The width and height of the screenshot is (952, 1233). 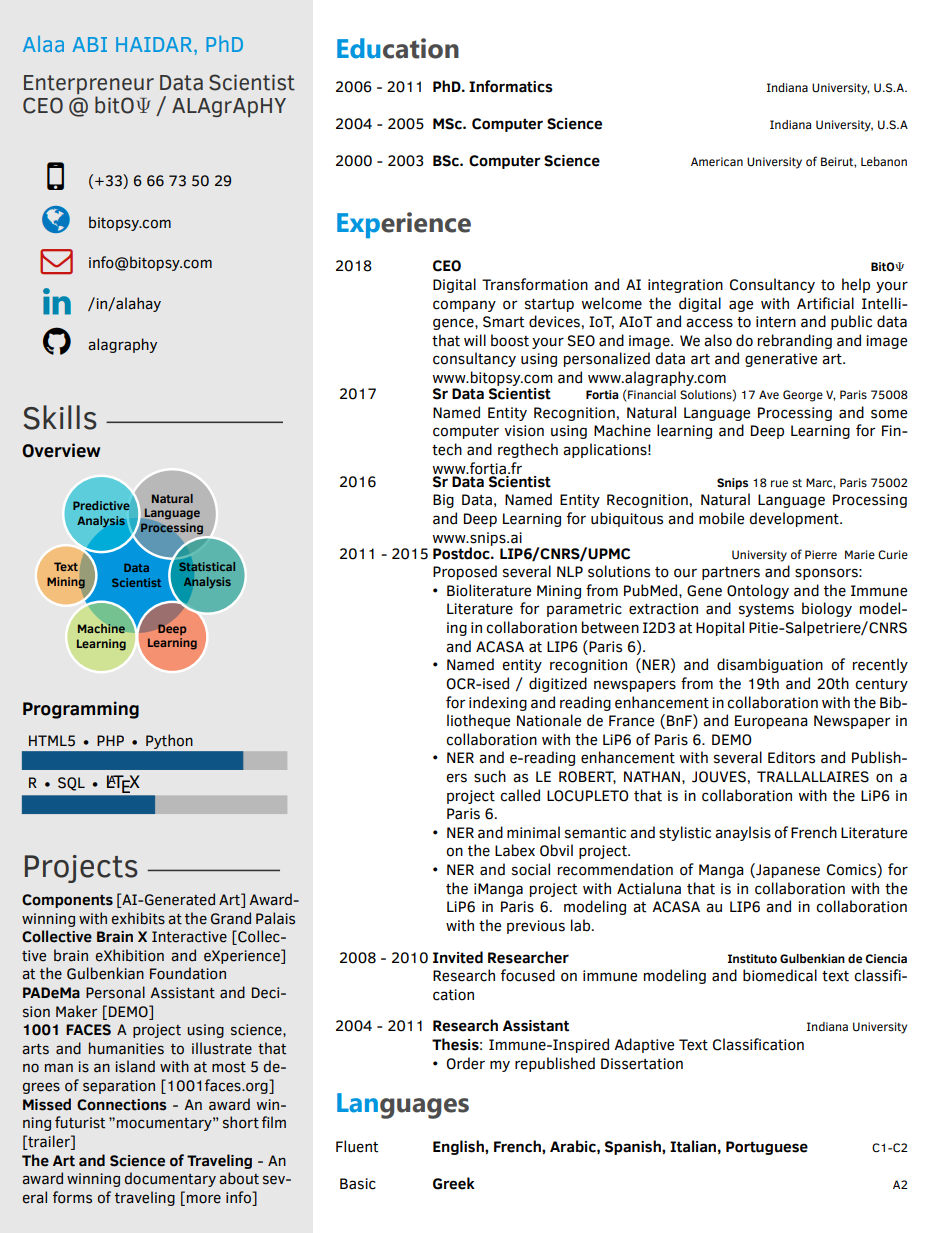 What do you see at coordinates (459, 1147) in the screenshot?
I see `English` at bounding box center [459, 1147].
